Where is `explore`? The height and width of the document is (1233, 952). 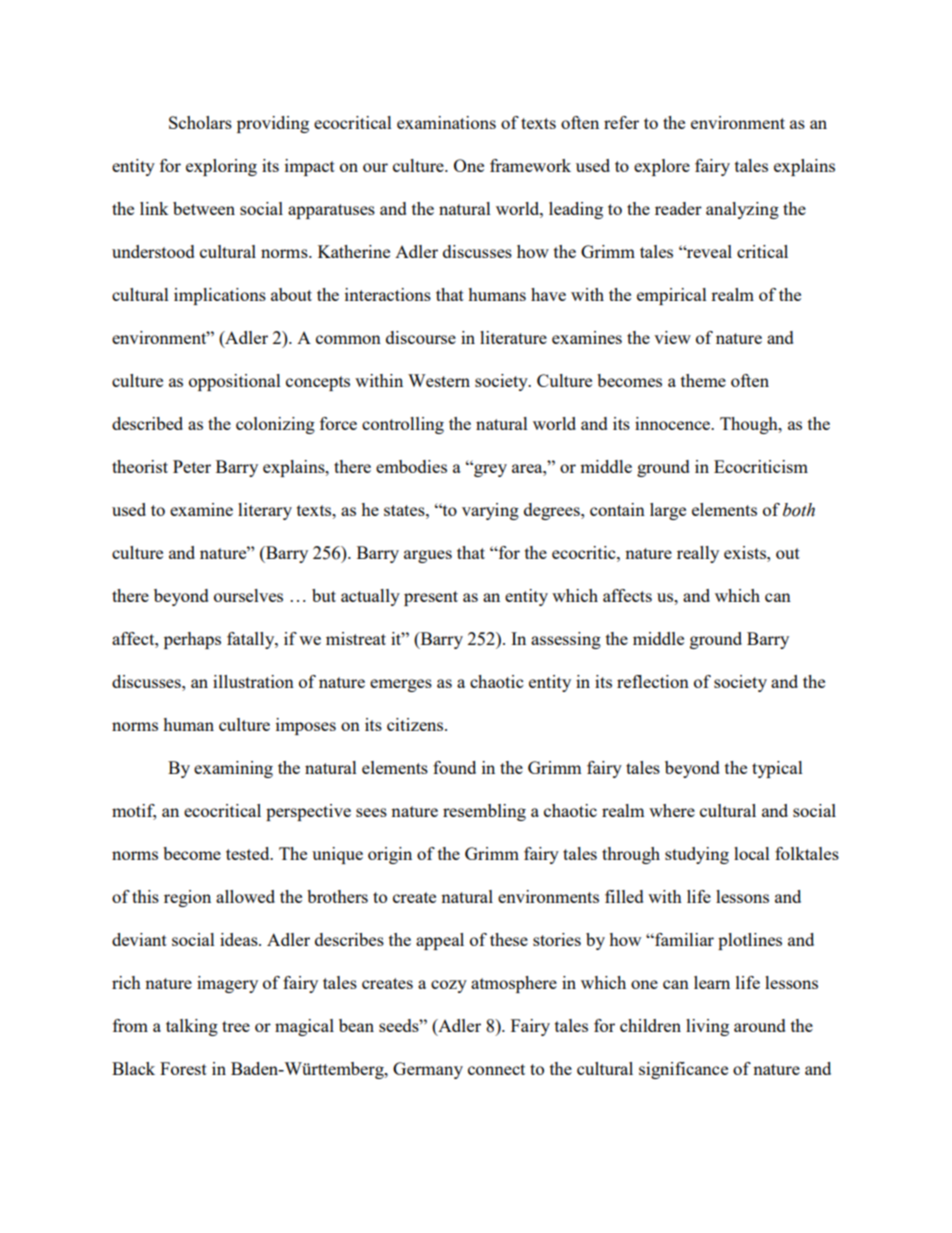 explore is located at coordinates (662, 167).
